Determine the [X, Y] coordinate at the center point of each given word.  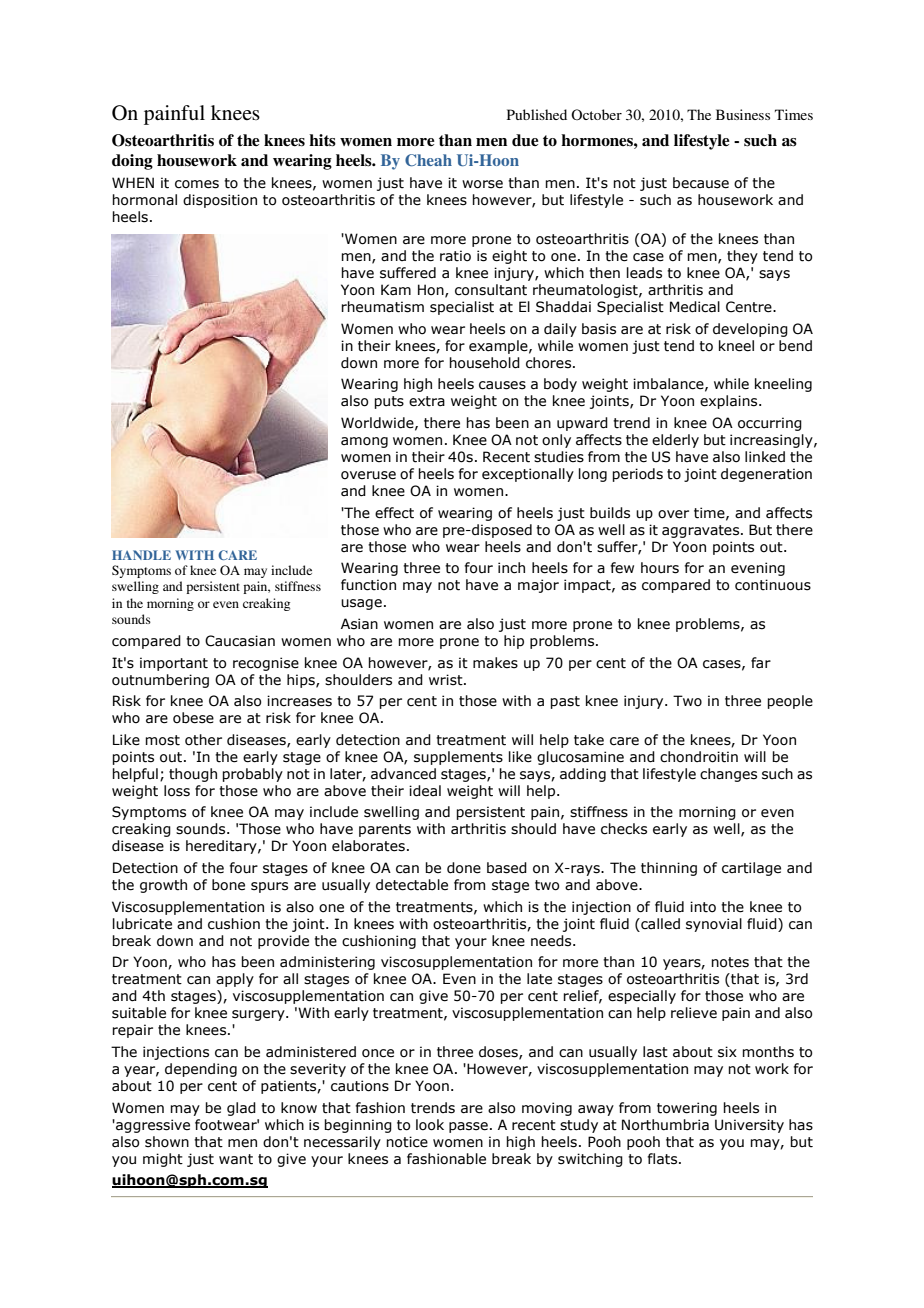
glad [241, 1109]
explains [730, 402]
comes [197, 184]
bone [228, 885]
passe [468, 1127]
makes [495, 663]
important [174, 664]
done [464, 868]
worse [482, 184]
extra [427, 401]
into [703, 907]
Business [743, 114]
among [364, 442]
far [761, 662]
